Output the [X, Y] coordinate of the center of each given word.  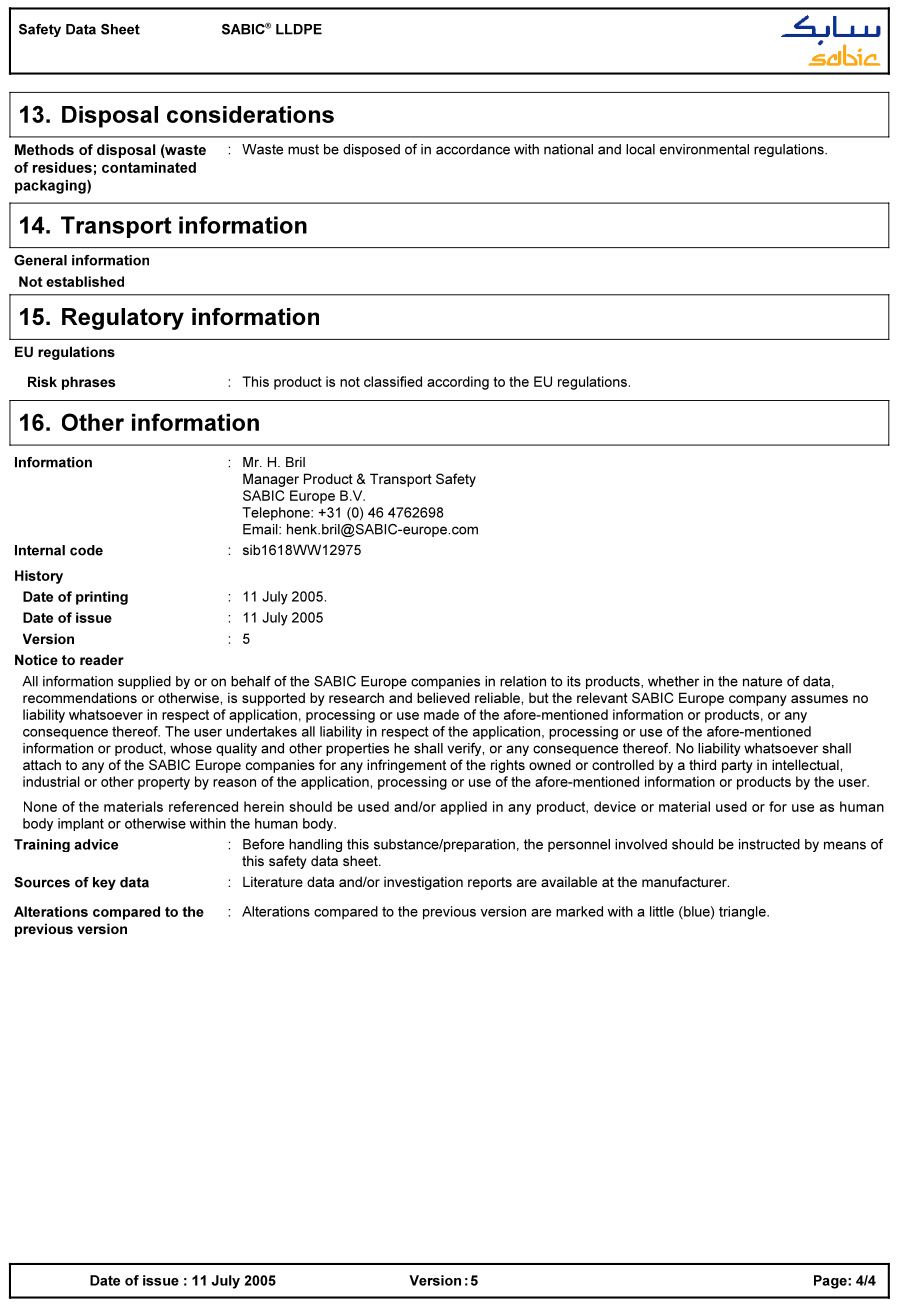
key [104, 883]
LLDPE [299, 29]
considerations [250, 114]
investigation [423, 883]
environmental [704, 149]
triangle [743, 913]
